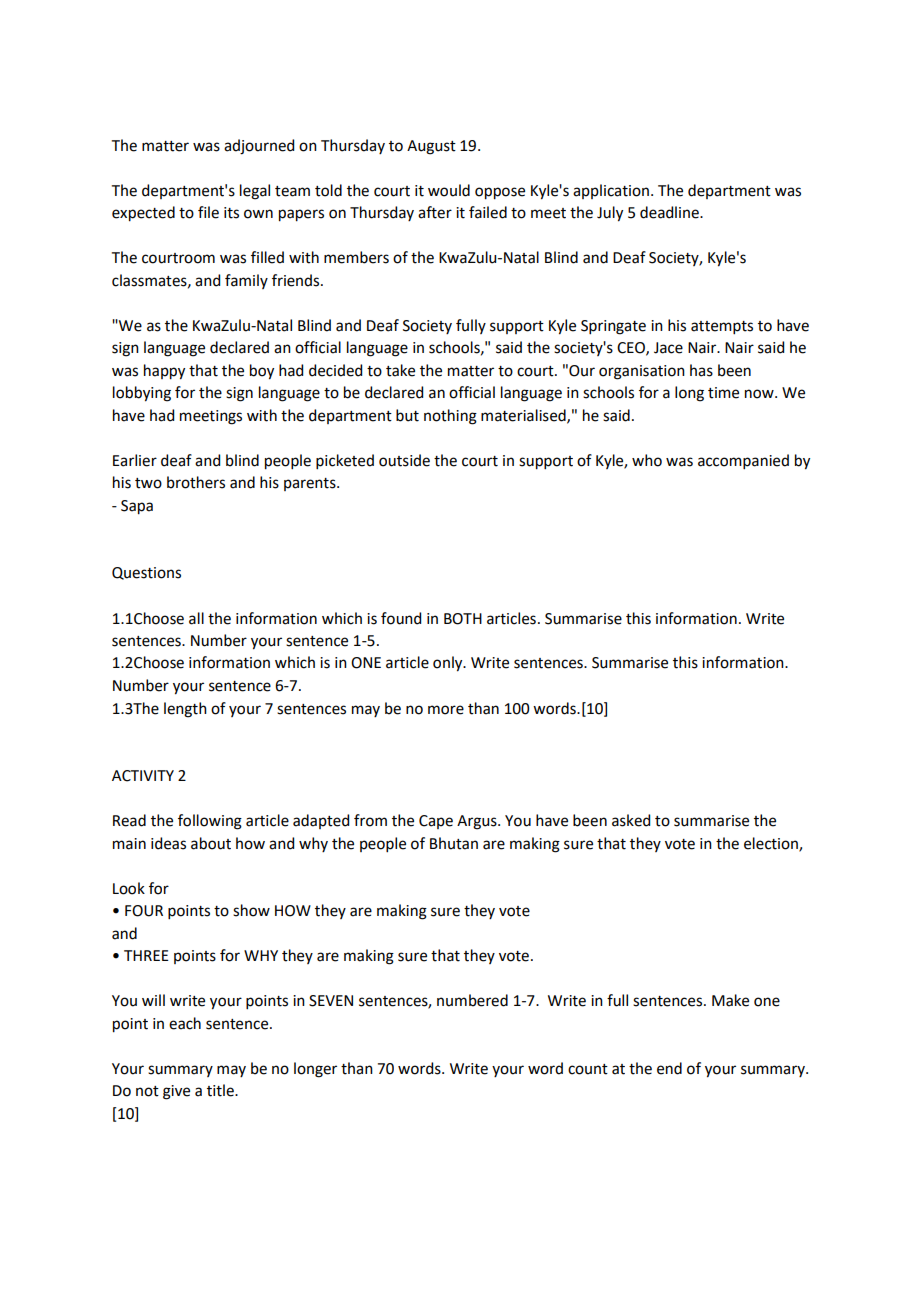 The height and width of the screenshot is (1308, 924). Describe the element at coordinates (208, 212) in the screenshot. I see `file` at that location.
